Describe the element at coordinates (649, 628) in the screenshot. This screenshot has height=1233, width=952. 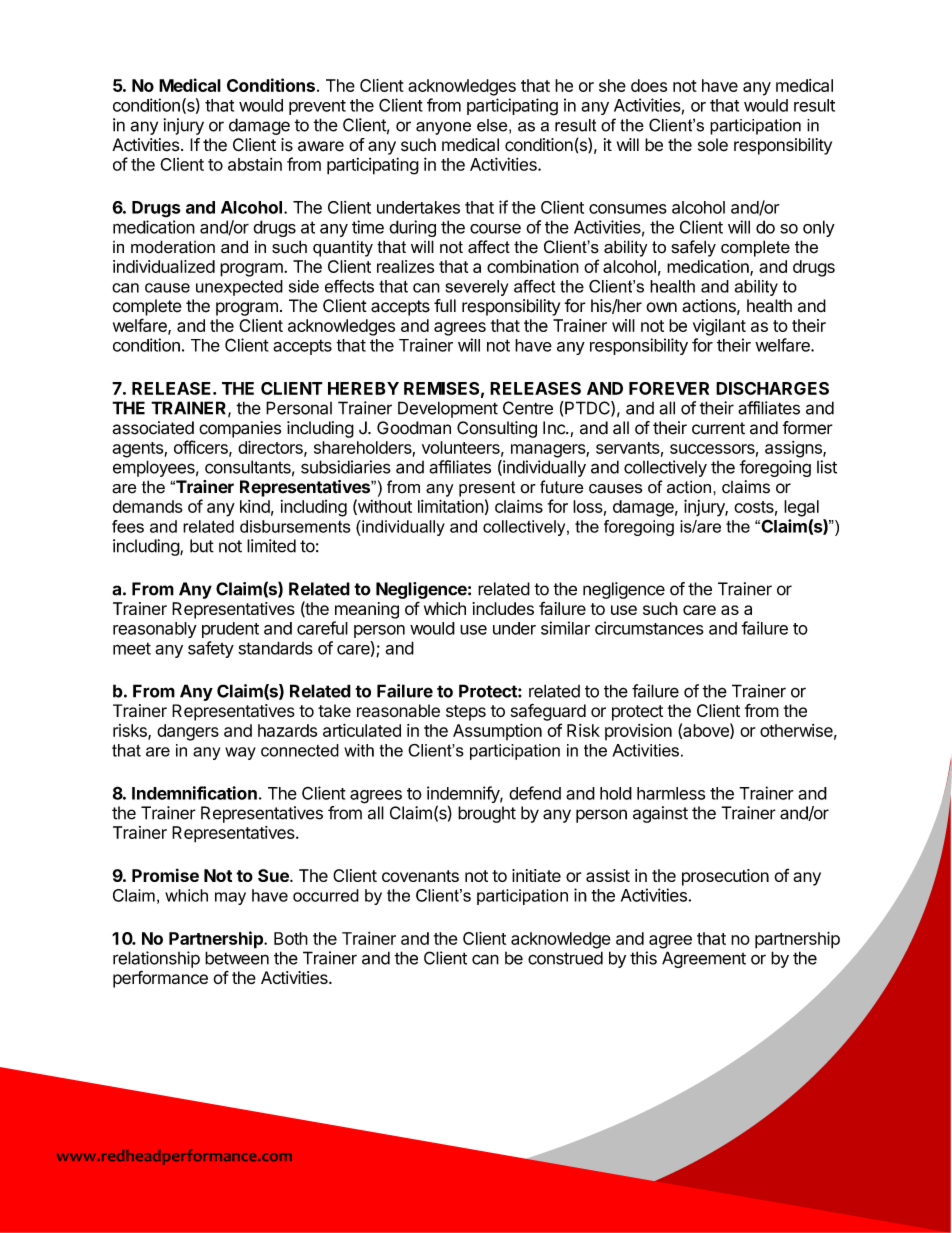
I see `circumstances` at that location.
